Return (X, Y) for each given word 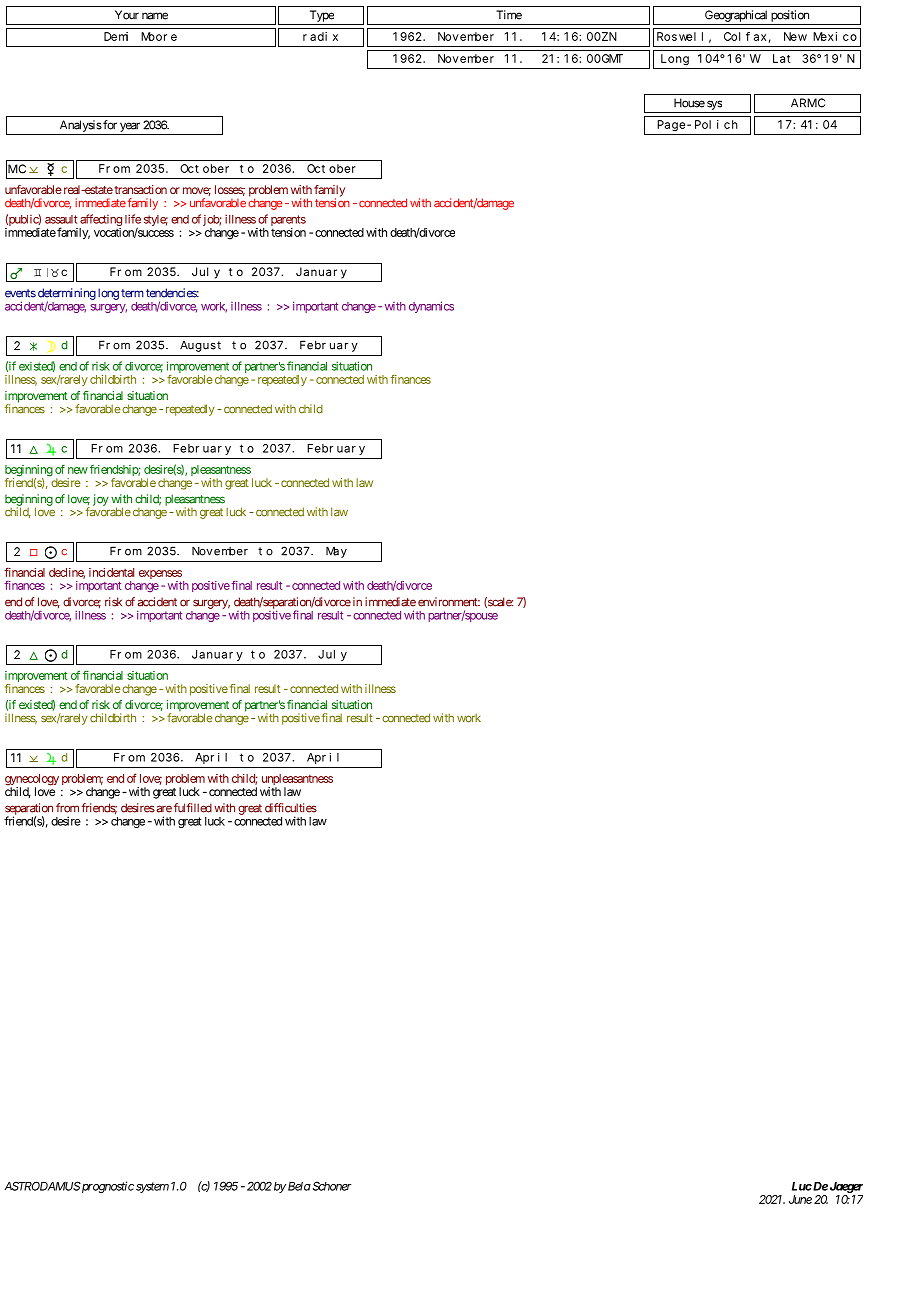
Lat (781, 58)
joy (101, 500)
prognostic (107, 1187)
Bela (299, 1186)
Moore (159, 36)
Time (509, 15)
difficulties (291, 808)
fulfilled (193, 808)
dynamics (431, 307)
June (800, 1199)
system (152, 1187)
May (336, 552)
